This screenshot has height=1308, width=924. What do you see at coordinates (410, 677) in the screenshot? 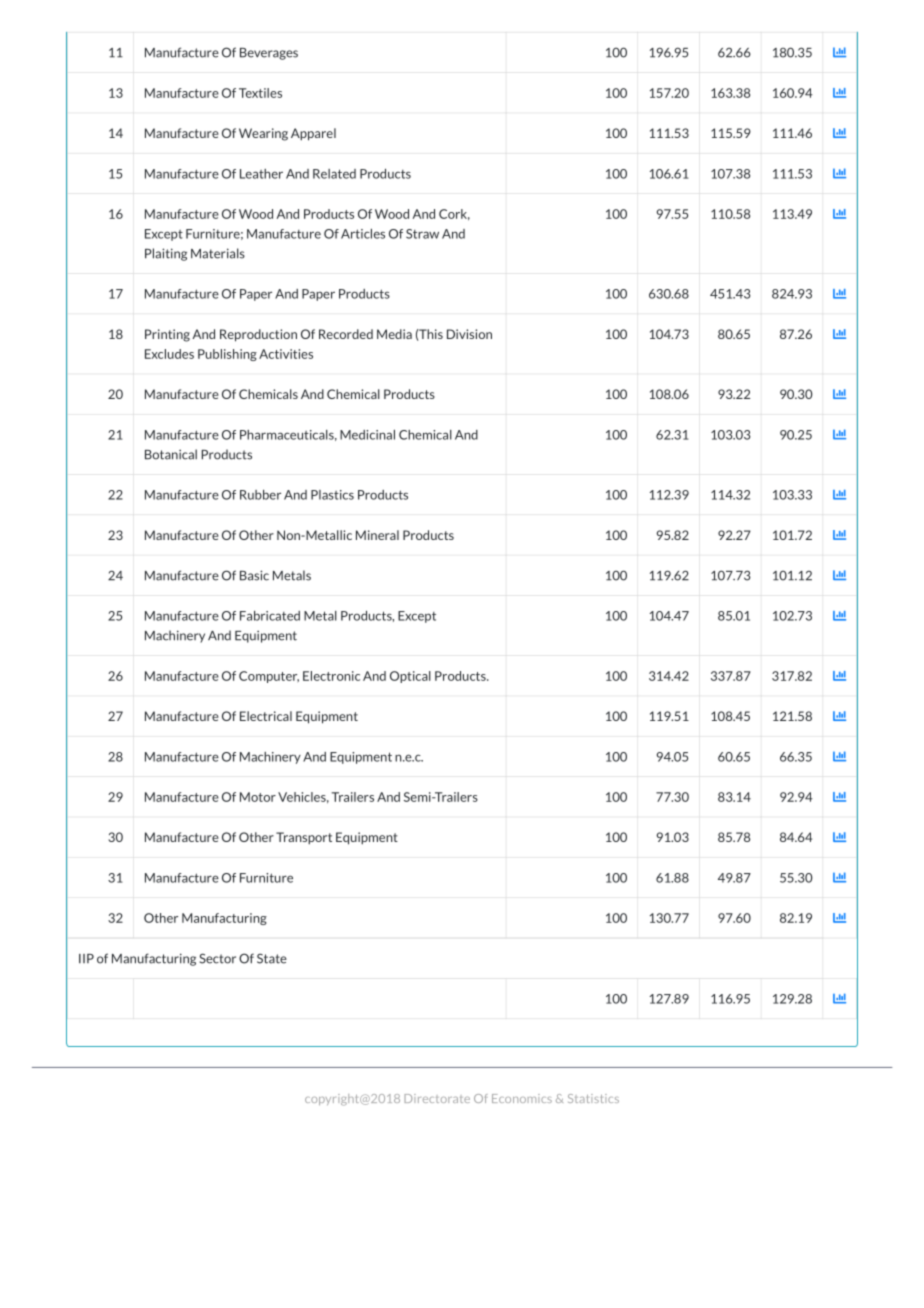
I see `Optical` at bounding box center [410, 677].
